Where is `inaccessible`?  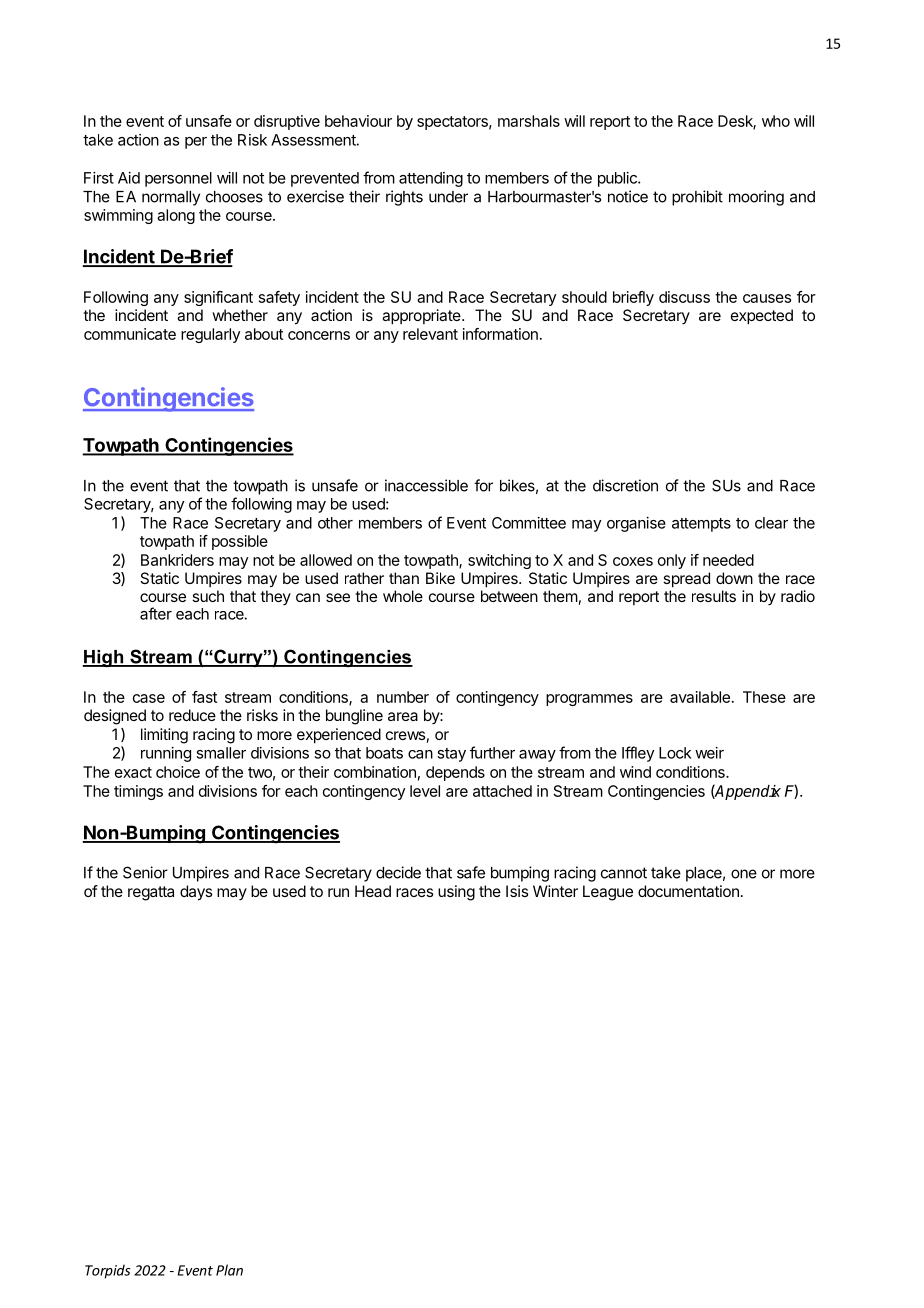 inaccessible is located at coordinates (426, 485).
